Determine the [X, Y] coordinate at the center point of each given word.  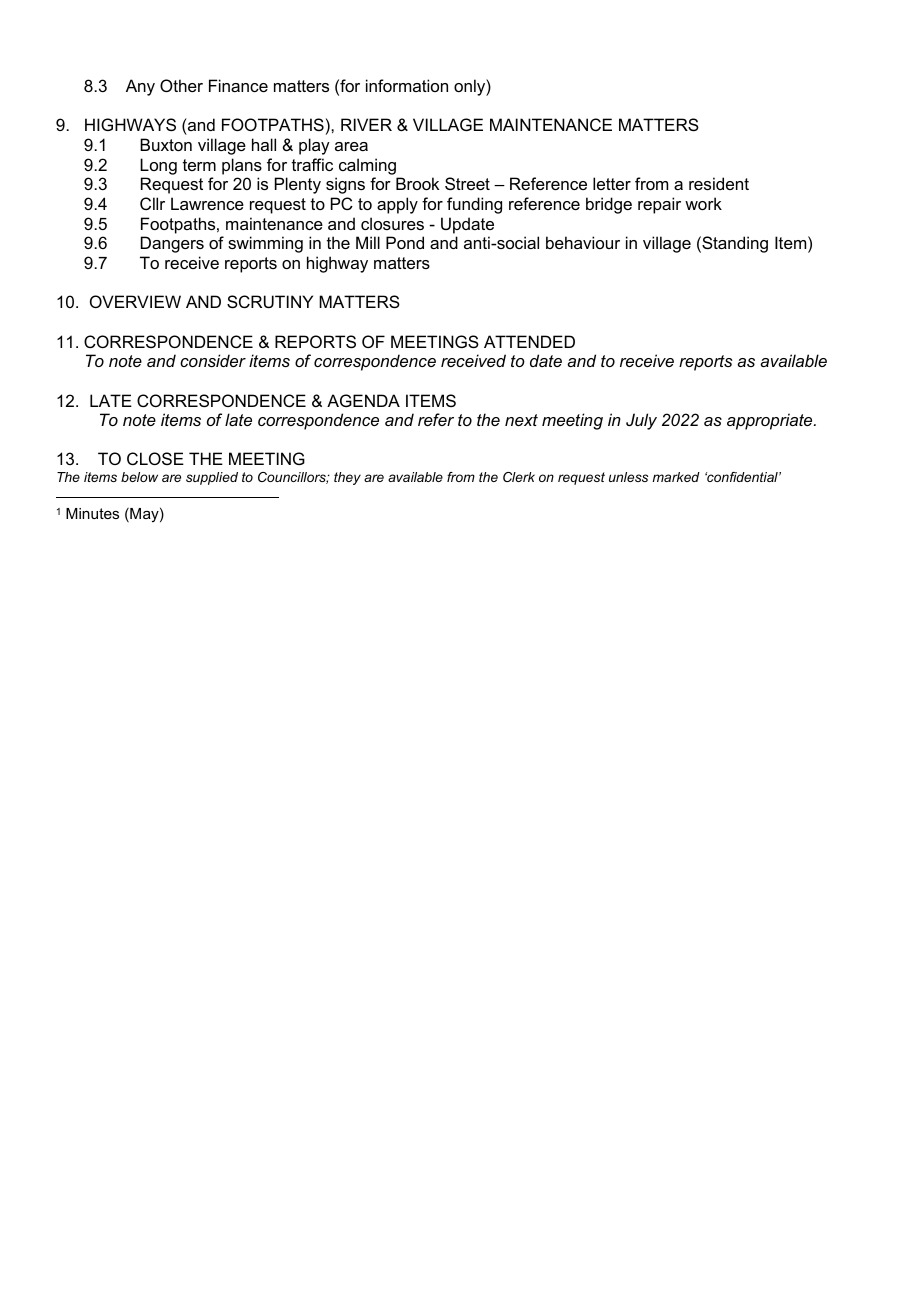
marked [676, 477]
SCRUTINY [270, 301]
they [347, 478]
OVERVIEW [135, 301]
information [407, 85]
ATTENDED [529, 341]
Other [181, 85]
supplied [212, 478]
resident [719, 183]
